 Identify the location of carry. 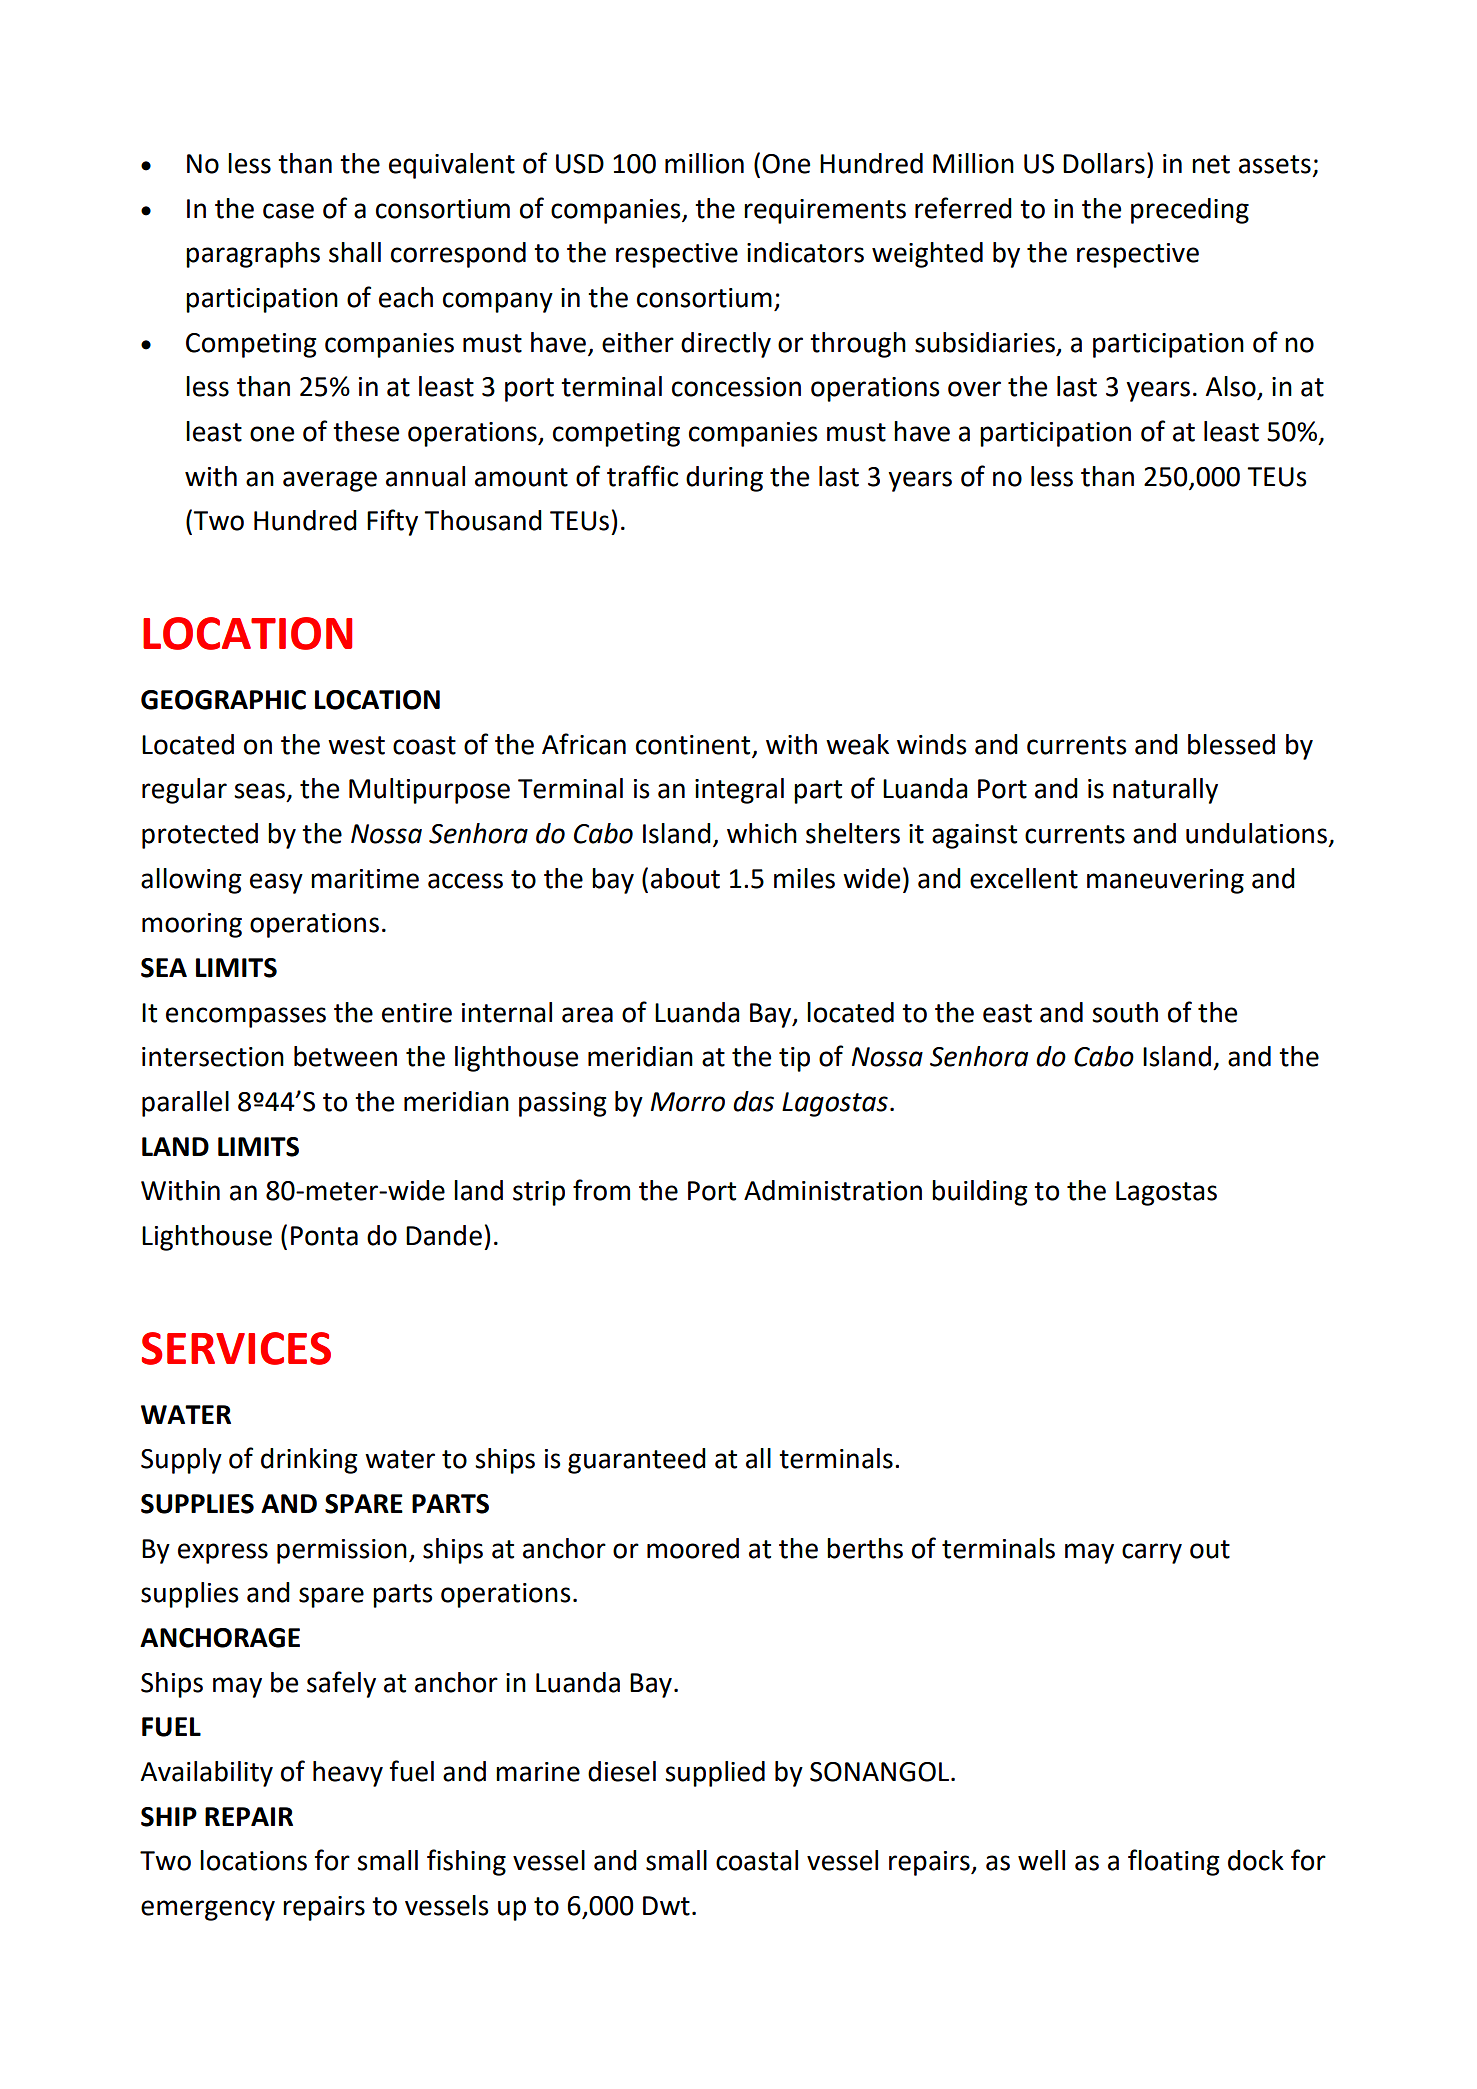
(1152, 1553).
